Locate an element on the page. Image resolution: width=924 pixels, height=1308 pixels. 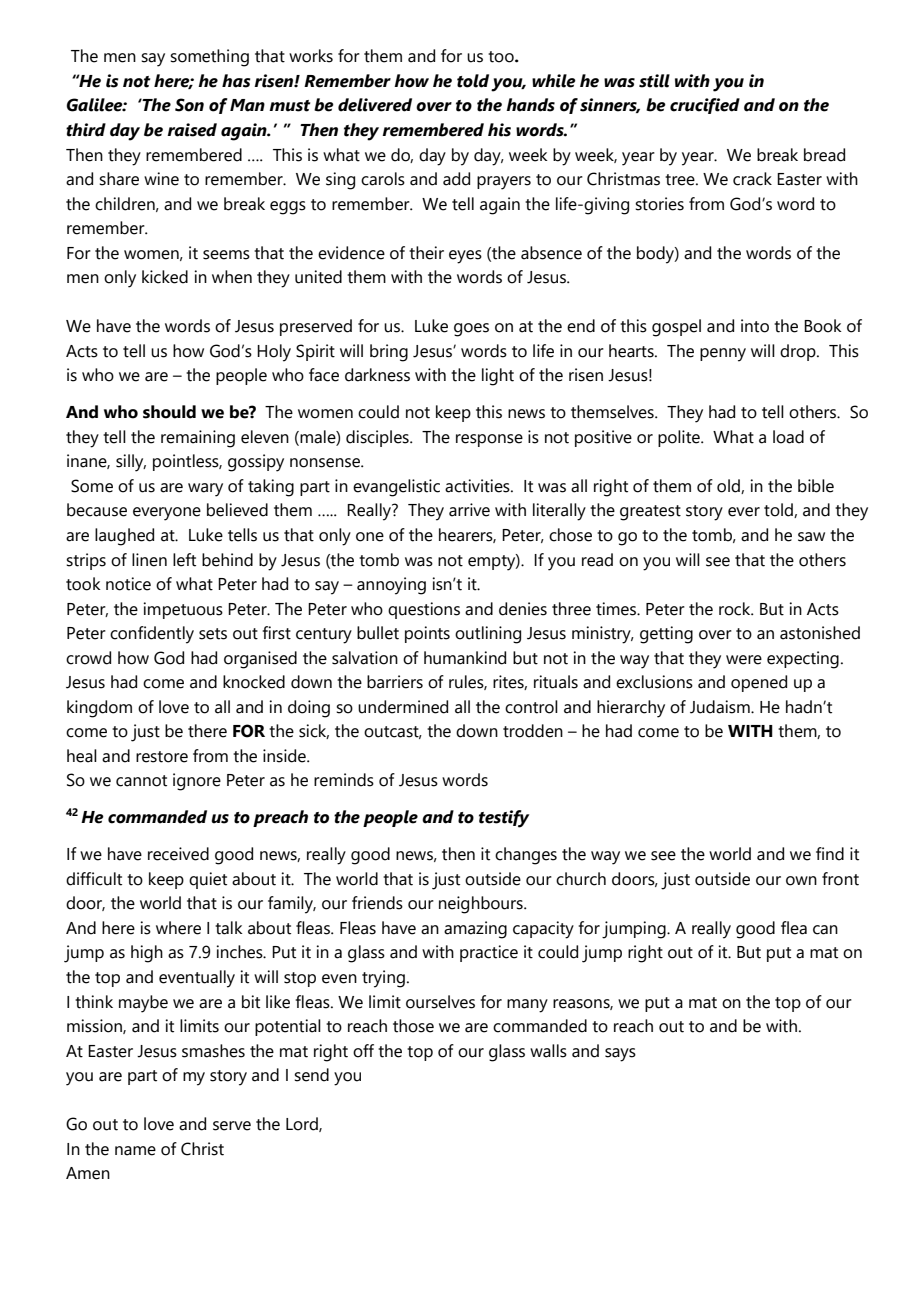
questions is located at coordinates (424, 610).
